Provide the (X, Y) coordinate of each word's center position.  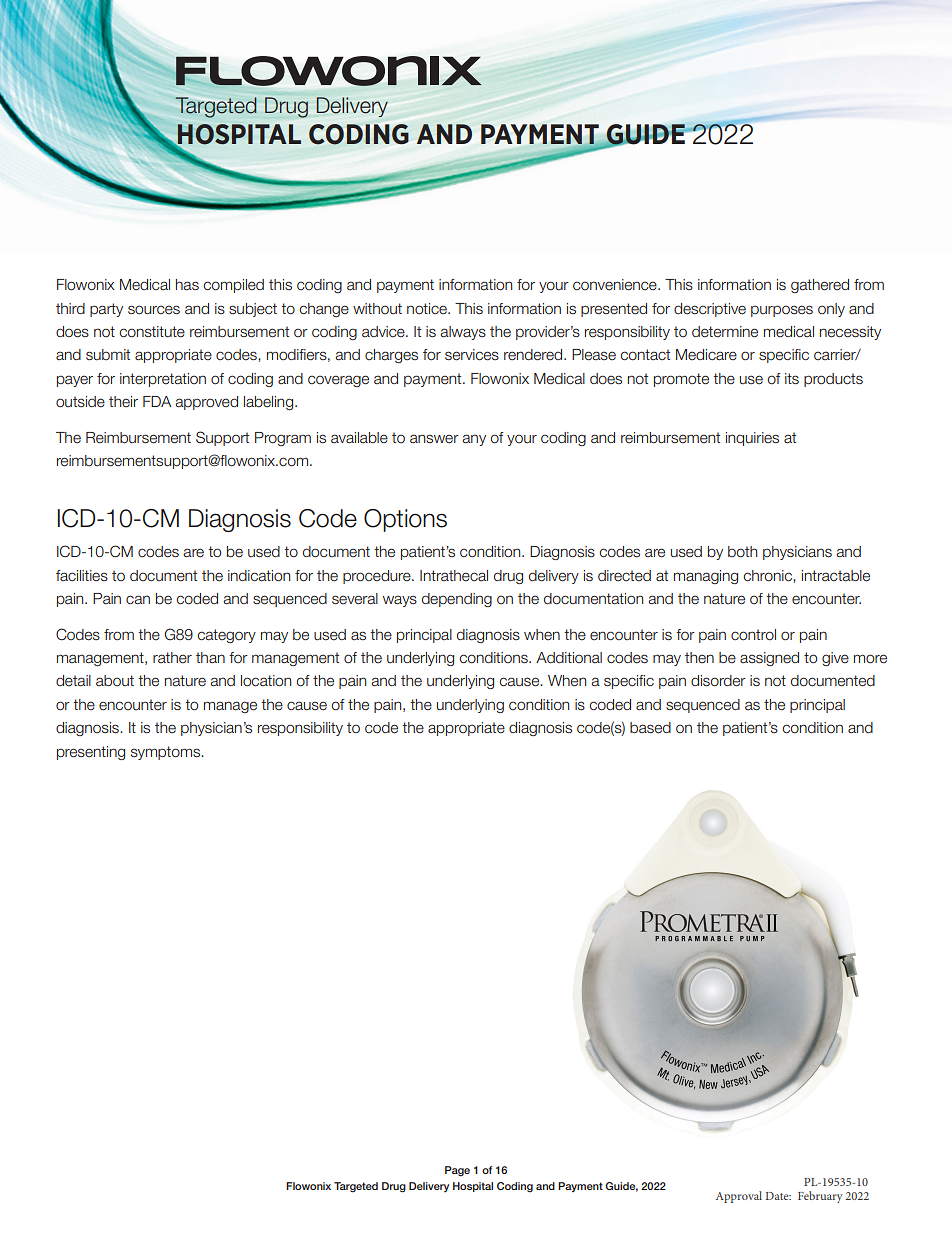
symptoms (167, 753)
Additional (569, 657)
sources (154, 310)
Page (457, 1171)
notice (428, 309)
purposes (782, 311)
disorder (718, 681)
